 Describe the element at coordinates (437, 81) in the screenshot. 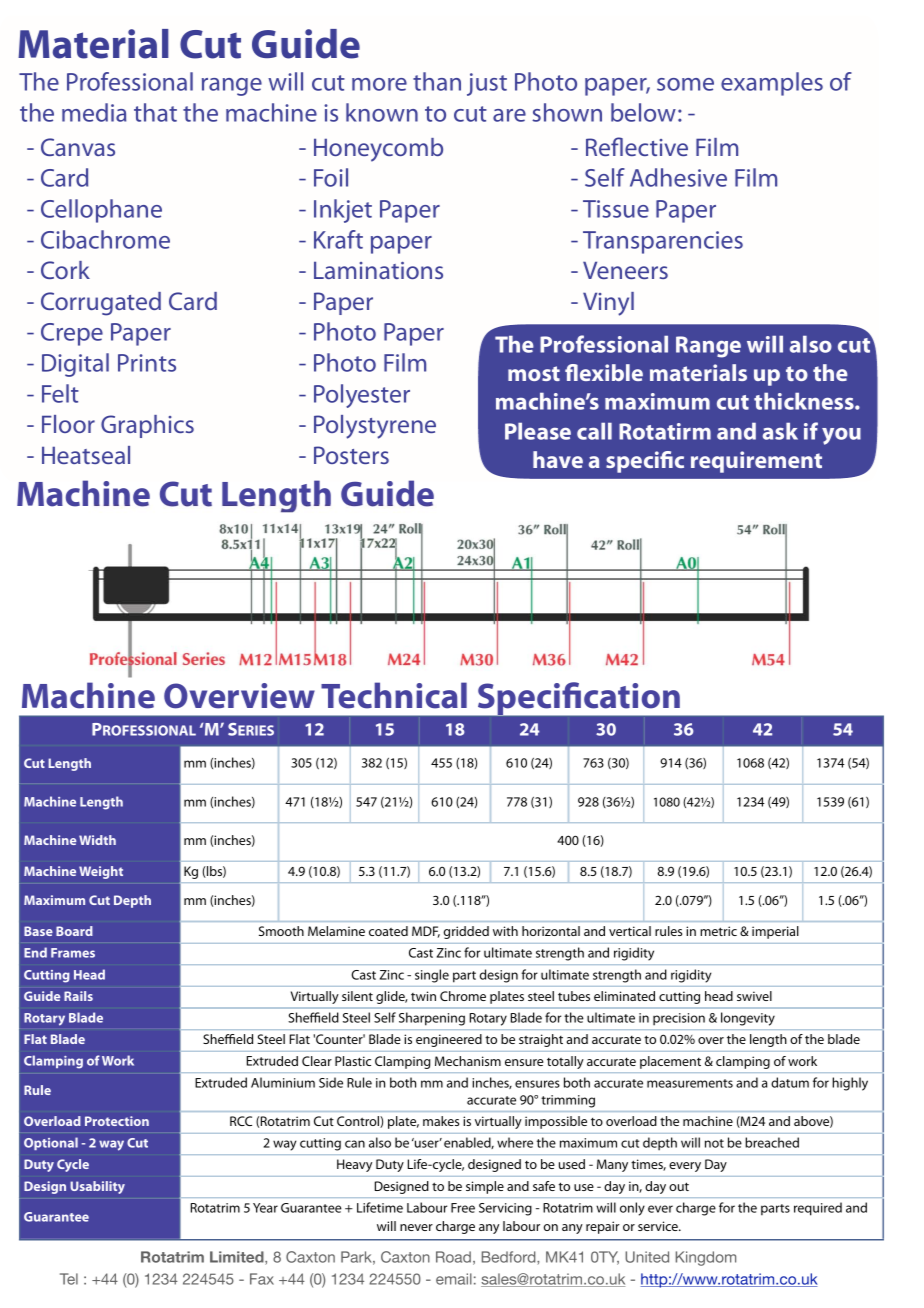

I see `than` at that location.
